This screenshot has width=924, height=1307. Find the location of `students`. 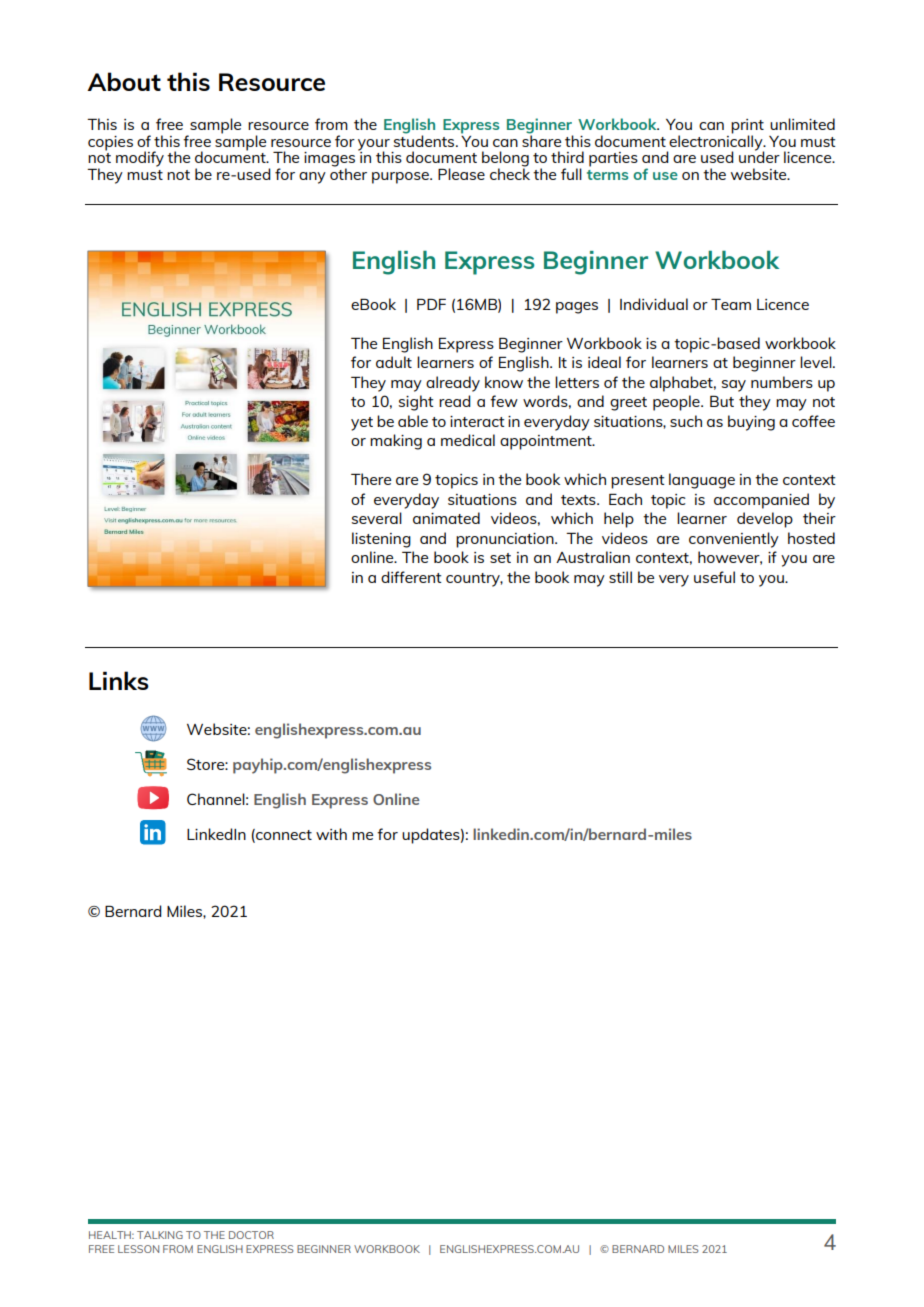

students is located at coordinates (425, 140).
